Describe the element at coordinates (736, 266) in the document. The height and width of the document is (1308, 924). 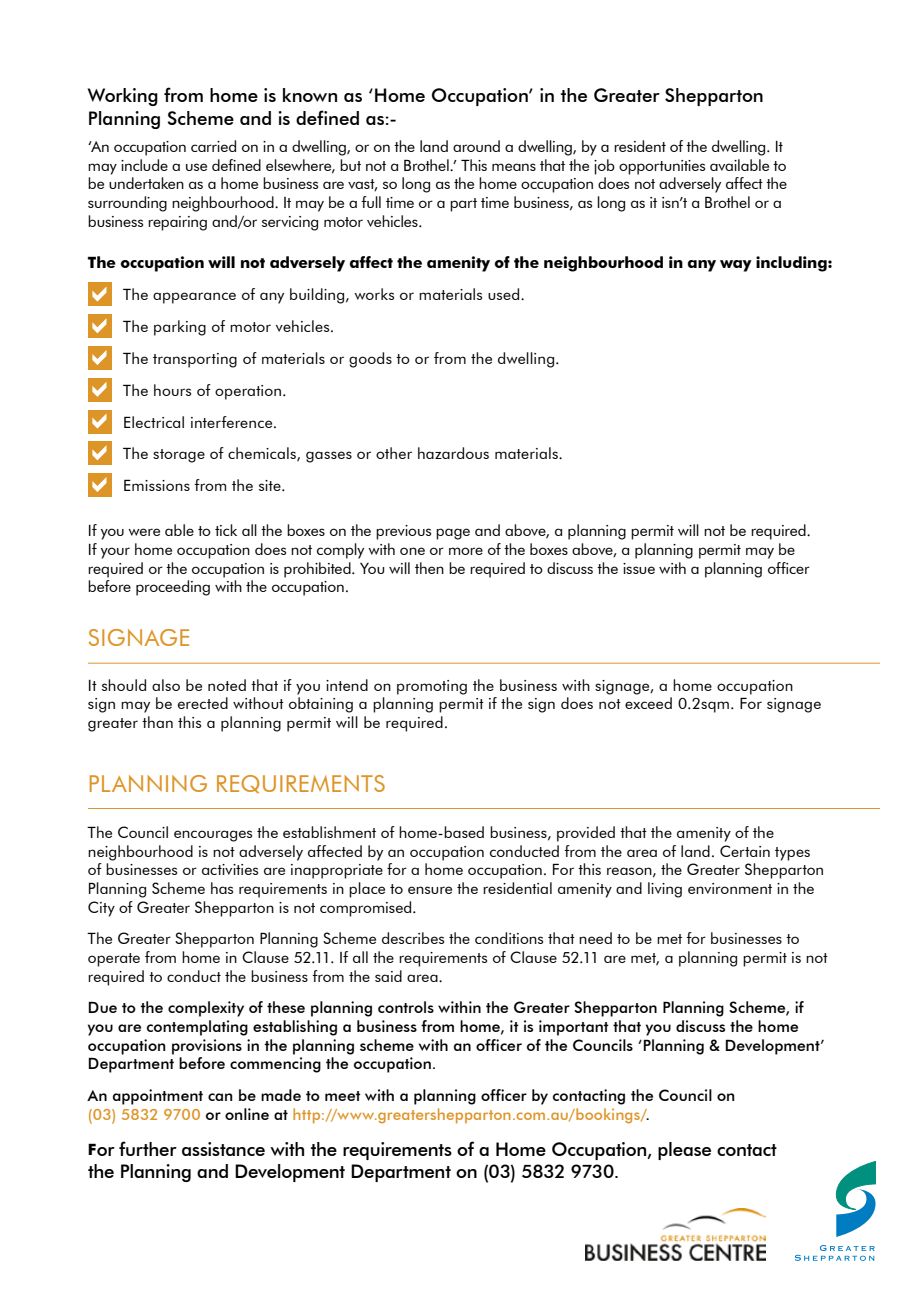
I see `way` at that location.
